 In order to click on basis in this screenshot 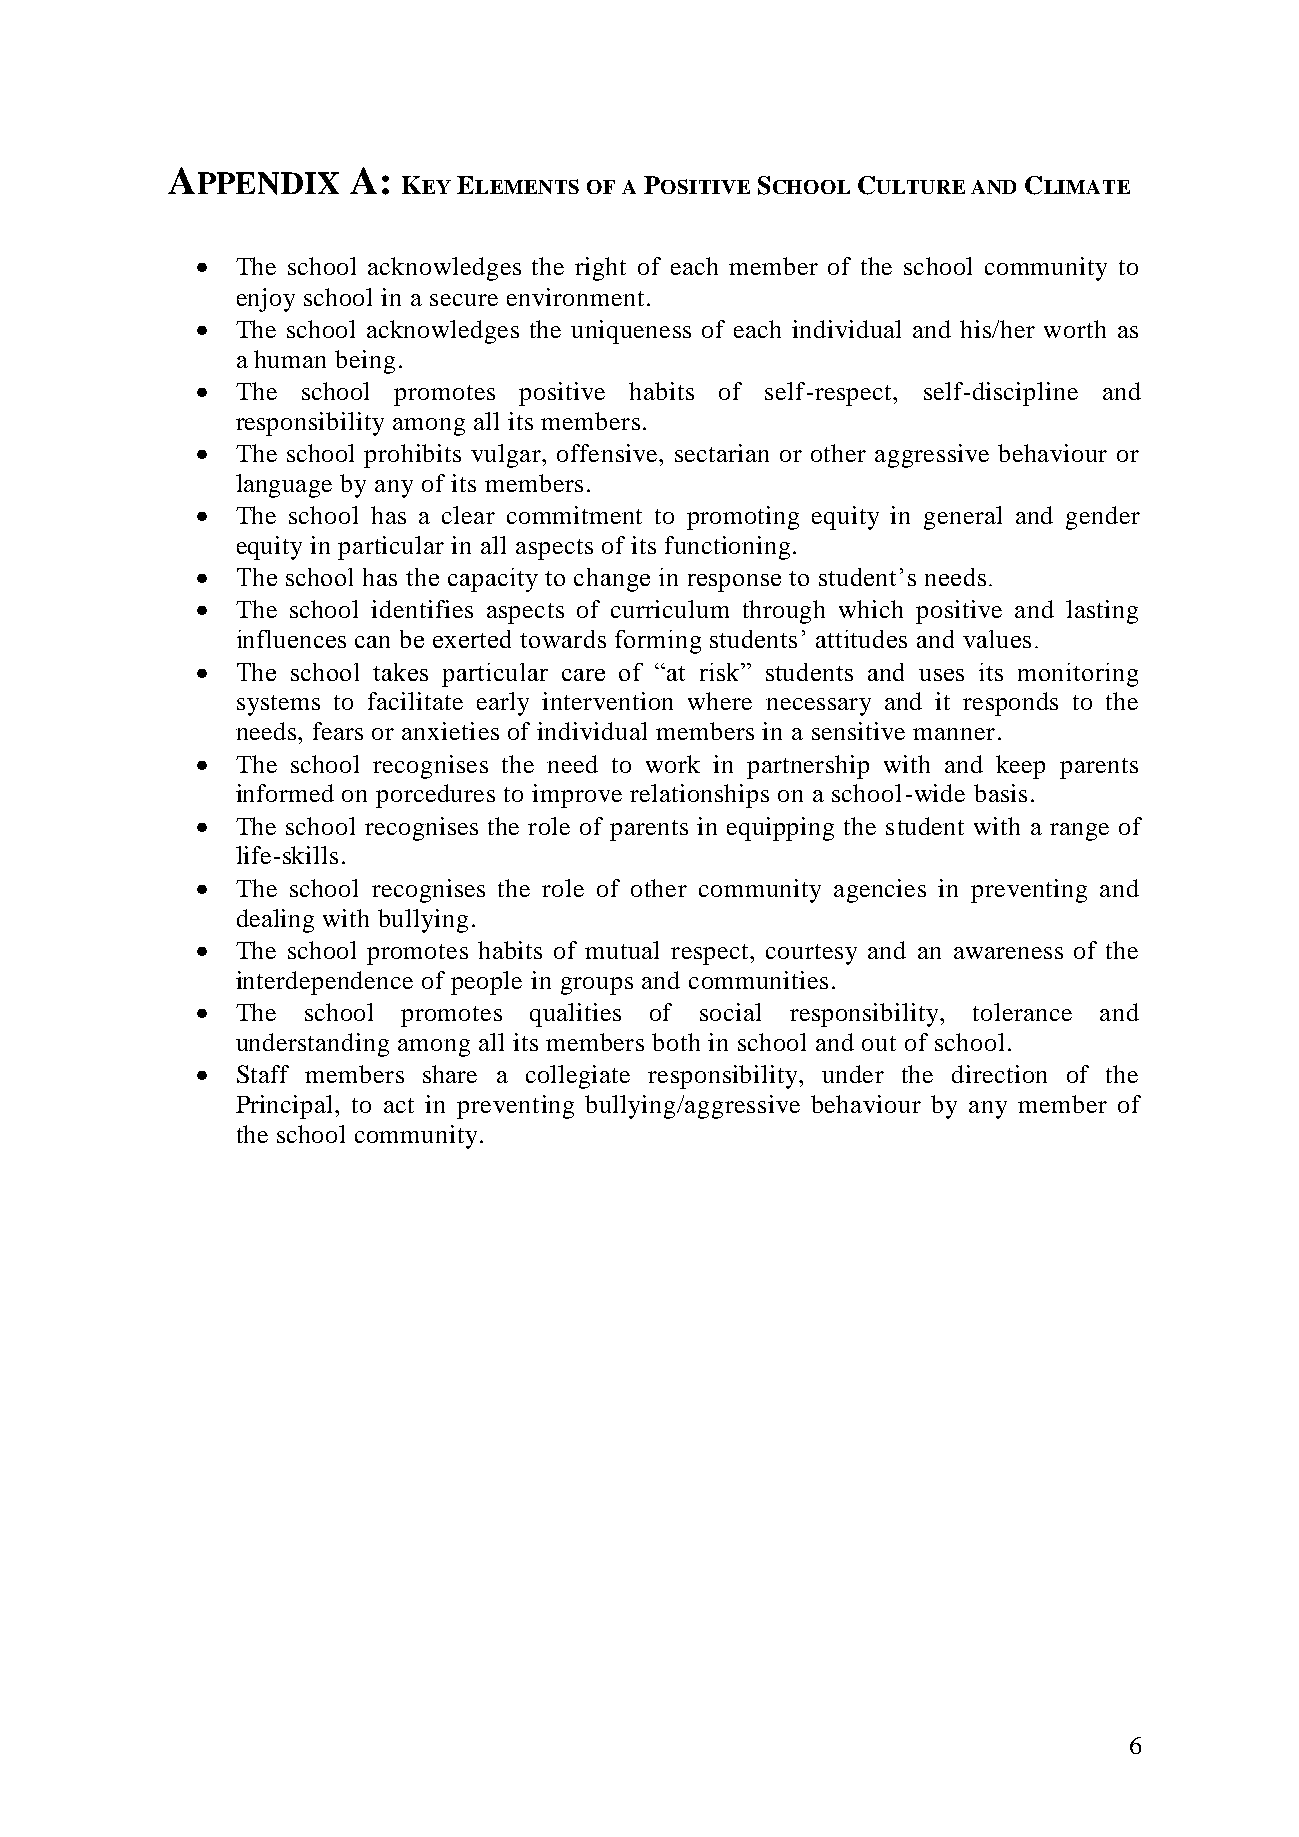, I will do `click(1000, 793)`.
